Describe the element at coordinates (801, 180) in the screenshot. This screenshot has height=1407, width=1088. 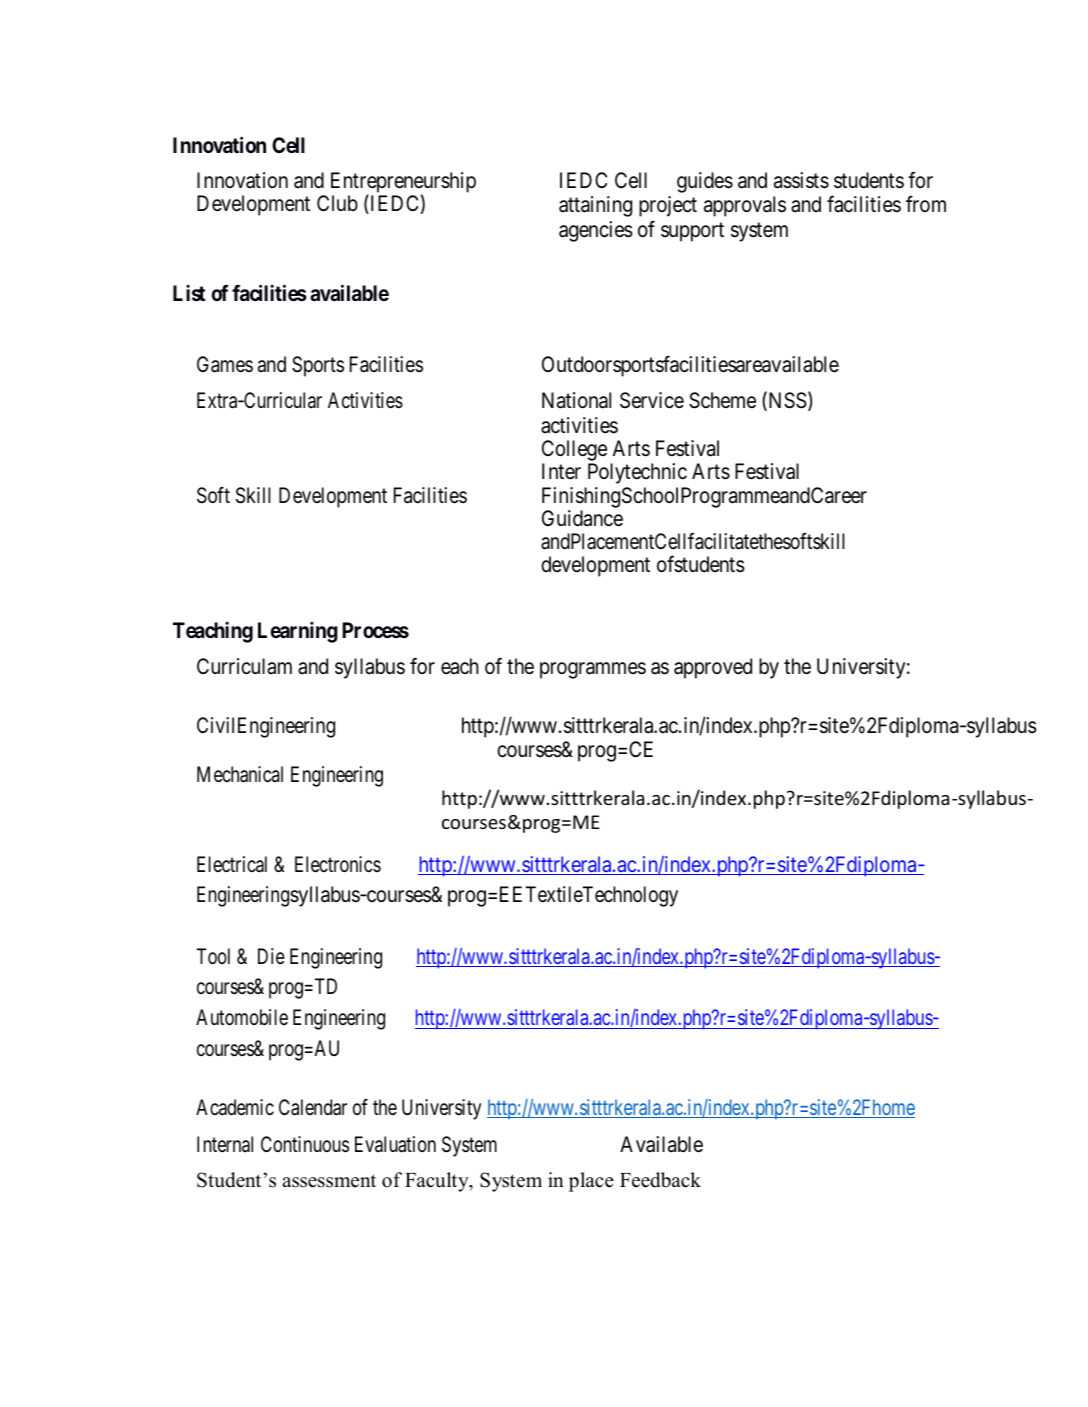
I see `assists` at that location.
